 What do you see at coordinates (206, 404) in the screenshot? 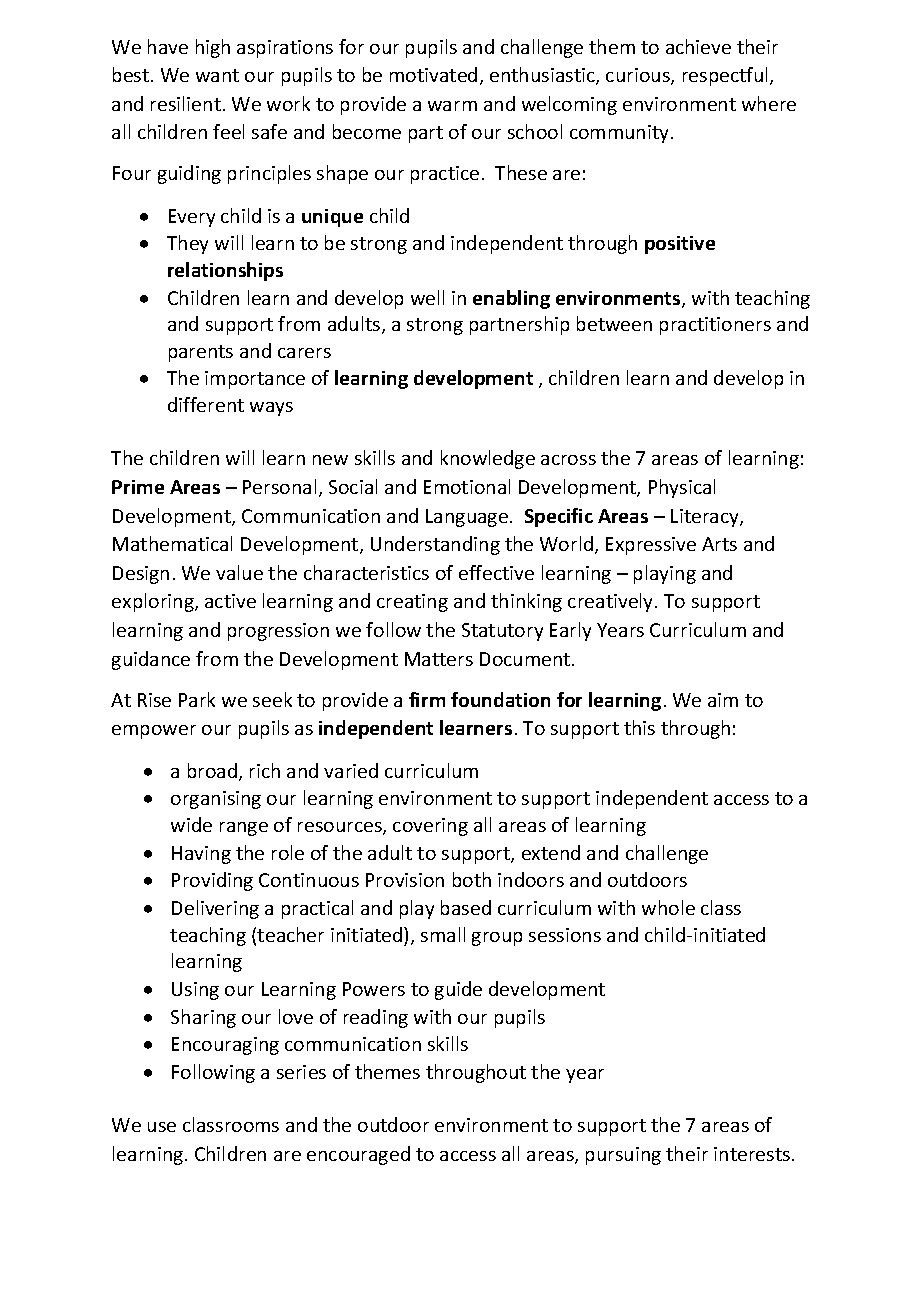
I see `different` at bounding box center [206, 404].
